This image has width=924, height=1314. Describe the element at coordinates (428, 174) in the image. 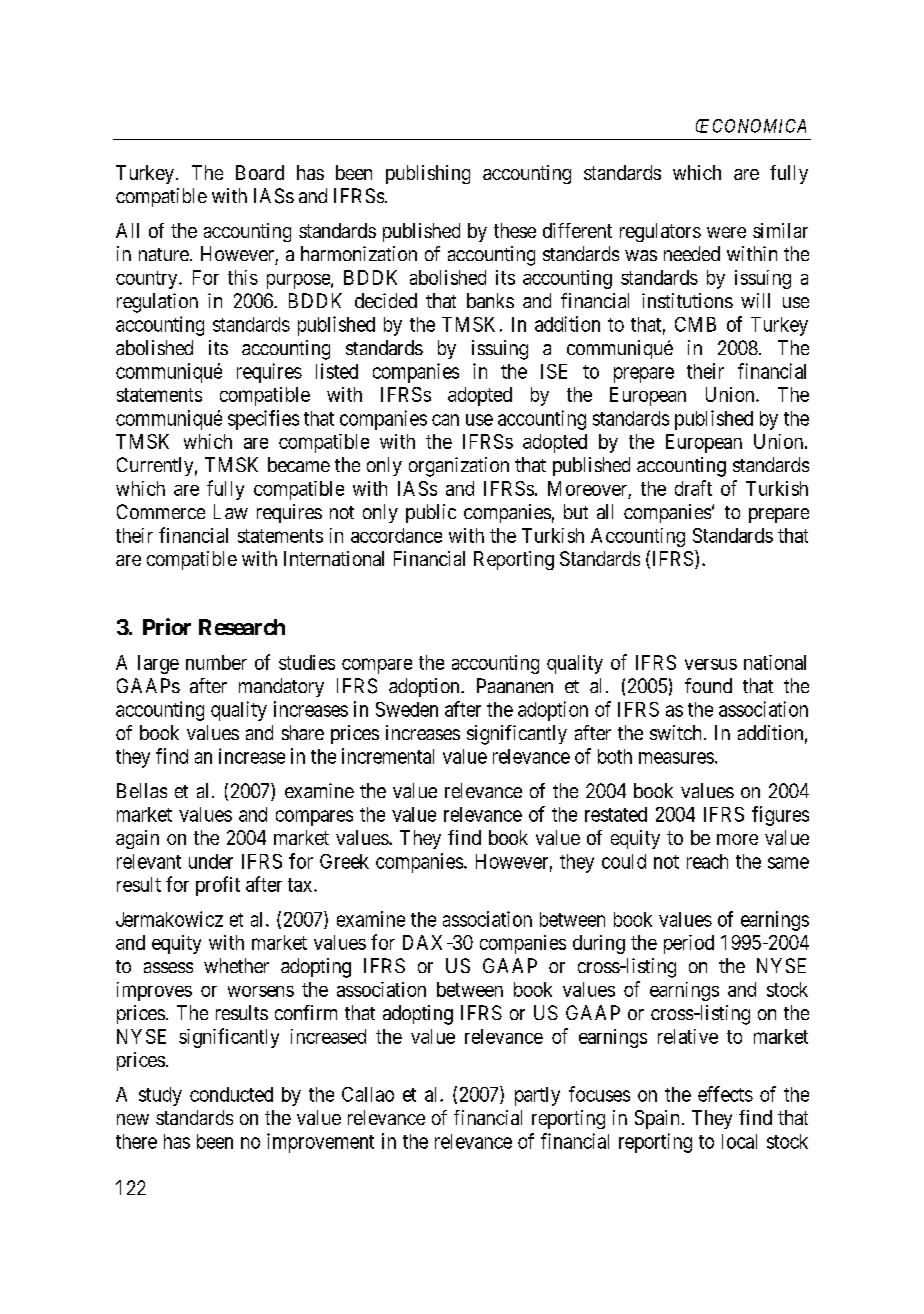

I see `publishing` at that location.
